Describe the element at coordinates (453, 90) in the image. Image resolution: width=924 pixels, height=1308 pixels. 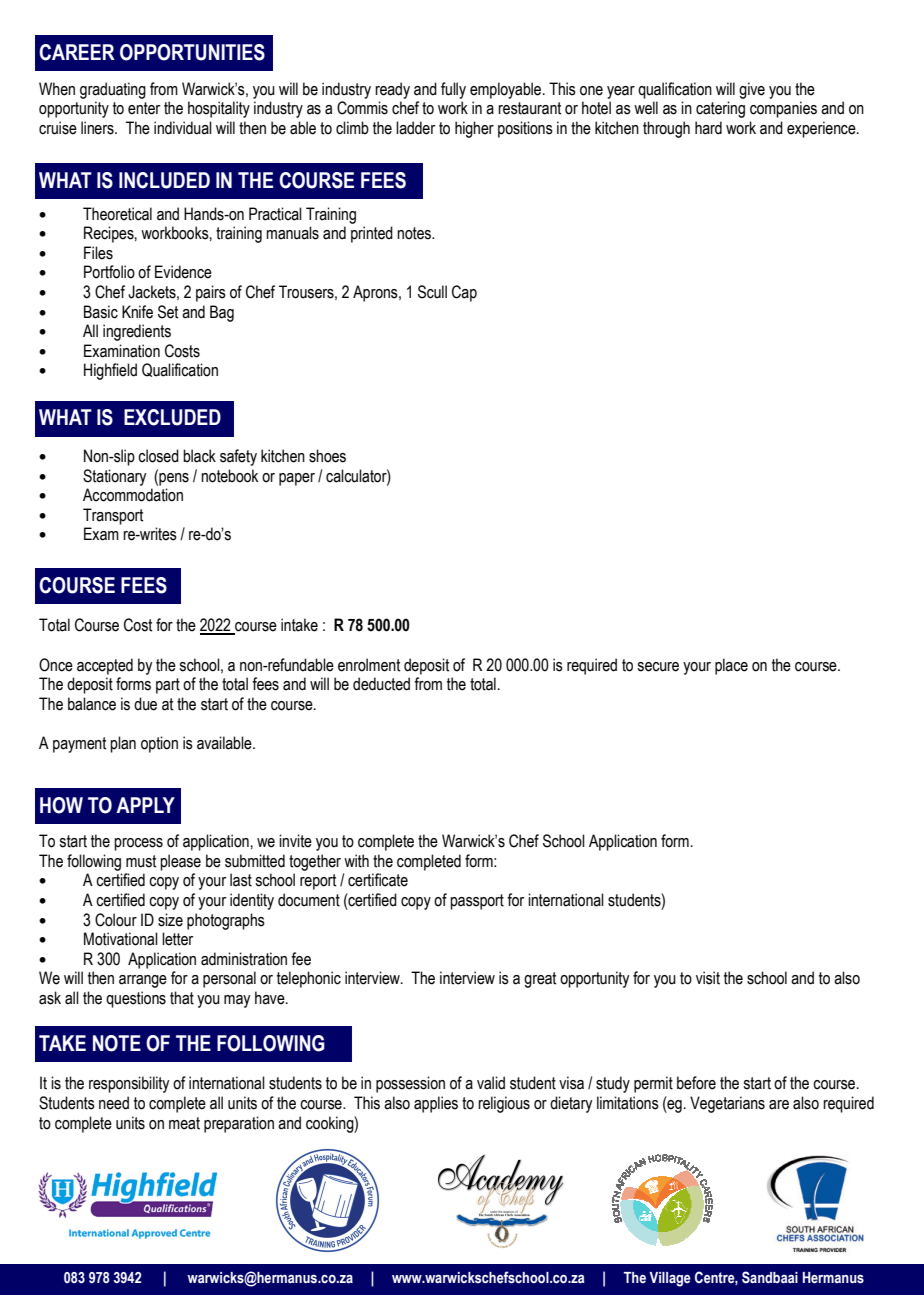
I see `fully` at that location.
